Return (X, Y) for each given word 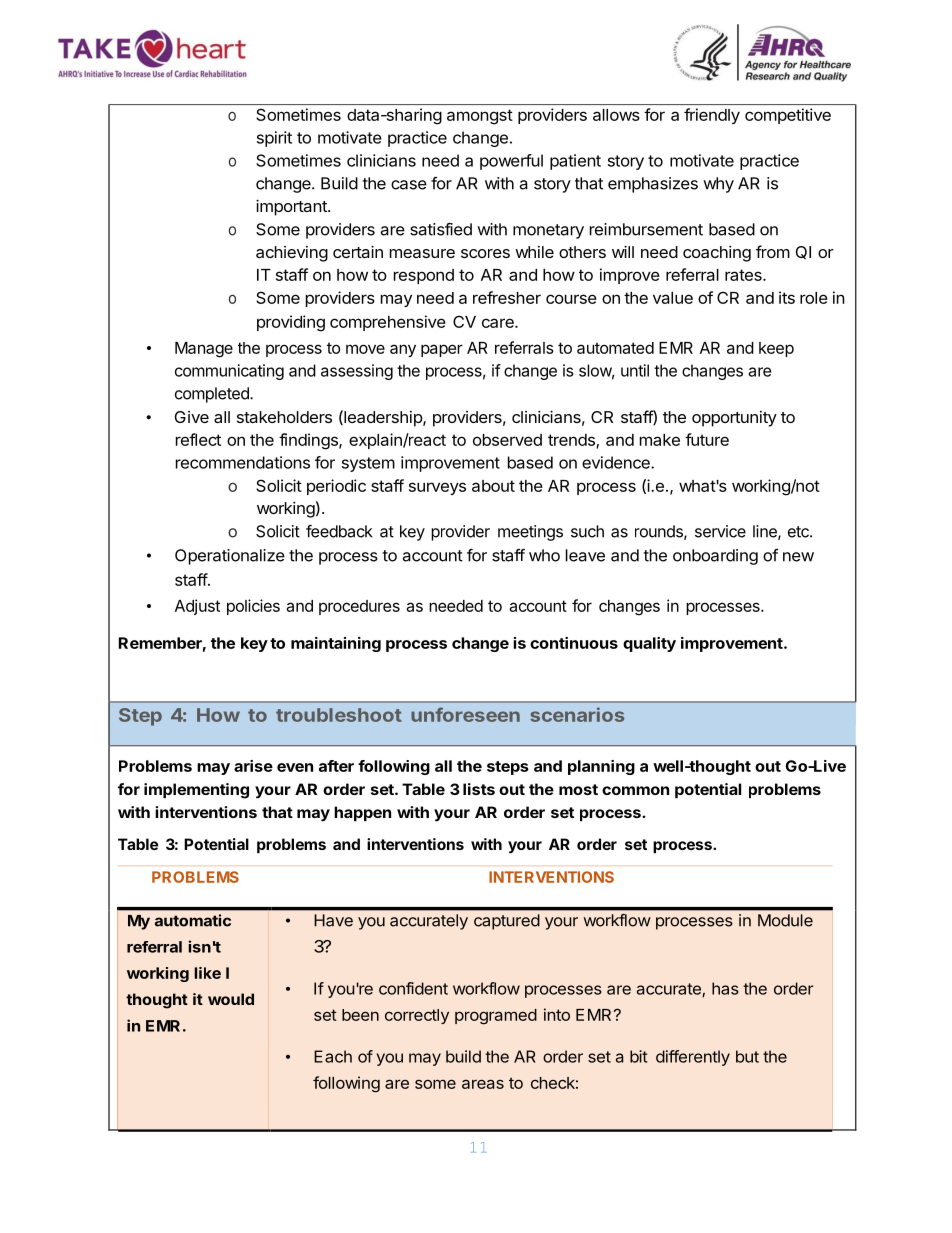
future (707, 439)
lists (479, 789)
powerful (511, 162)
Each (333, 1056)
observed (507, 440)
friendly (712, 116)
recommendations (243, 462)
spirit (274, 139)
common (635, 790)
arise (253, 766)
